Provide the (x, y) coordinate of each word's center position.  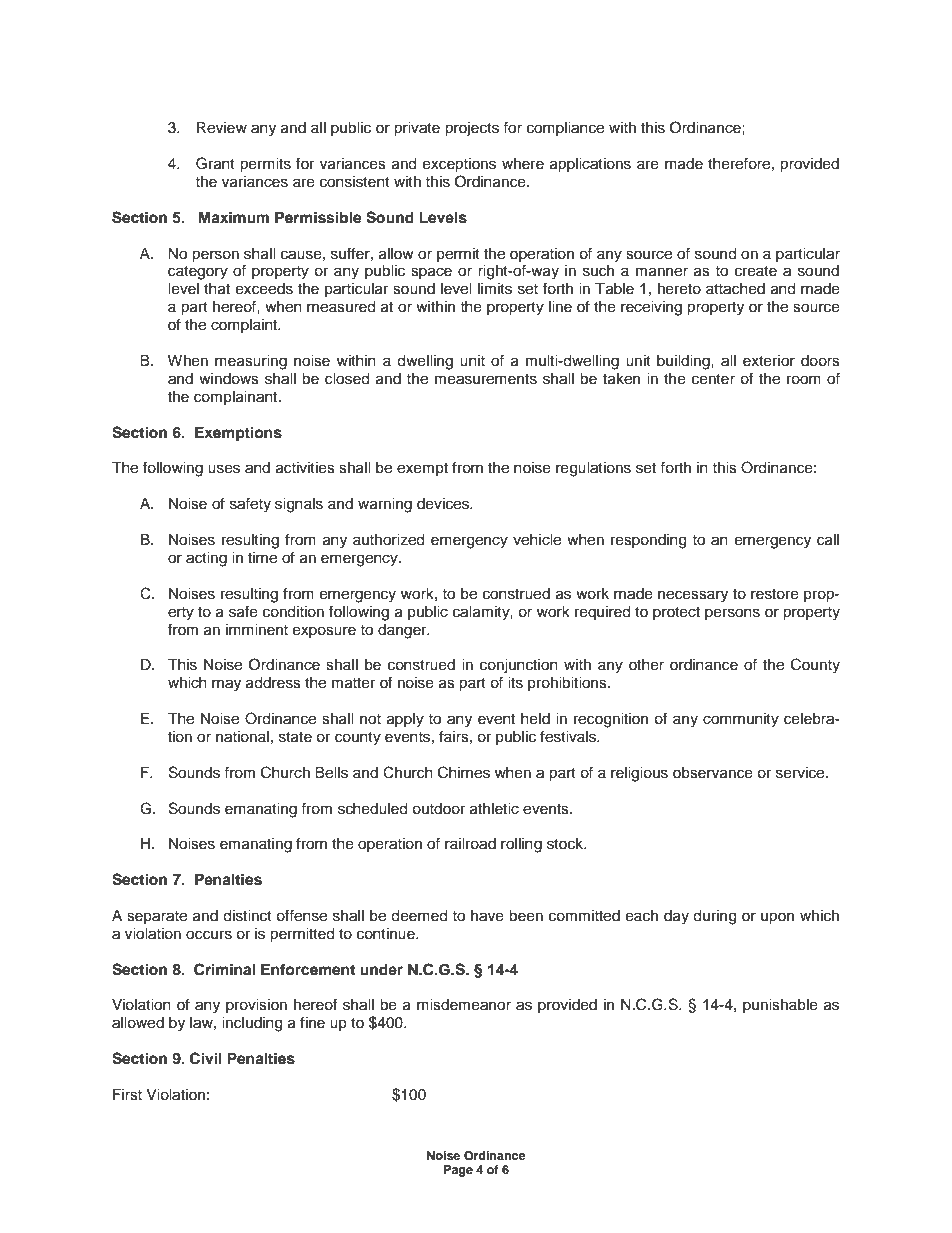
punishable (780, 1006)
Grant (215, 163)
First (127, 1095)
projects (472, 129)
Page (458, 1171)
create (756, 271)
